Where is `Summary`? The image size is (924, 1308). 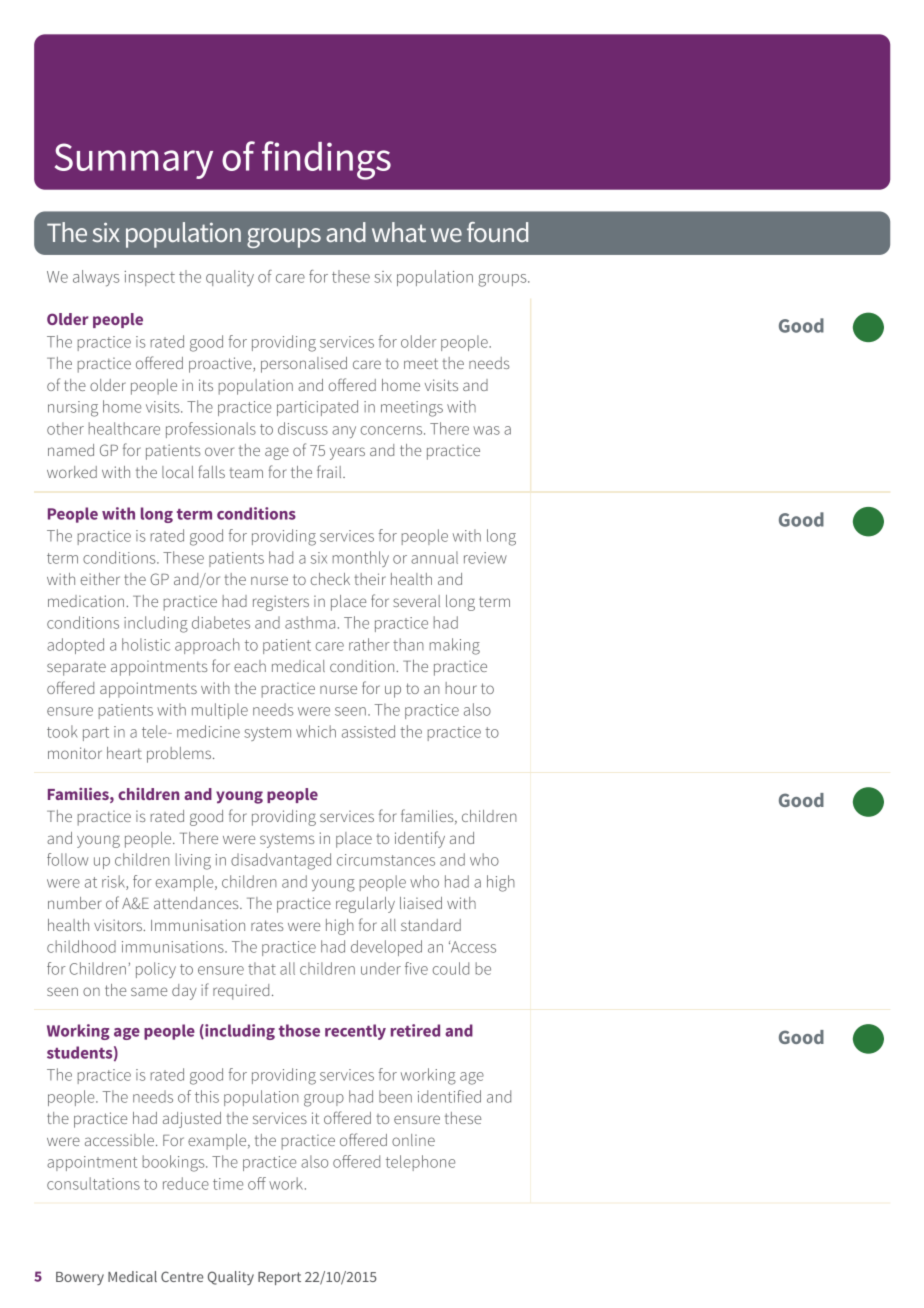 Summary is located at coordinates (134, 161).
